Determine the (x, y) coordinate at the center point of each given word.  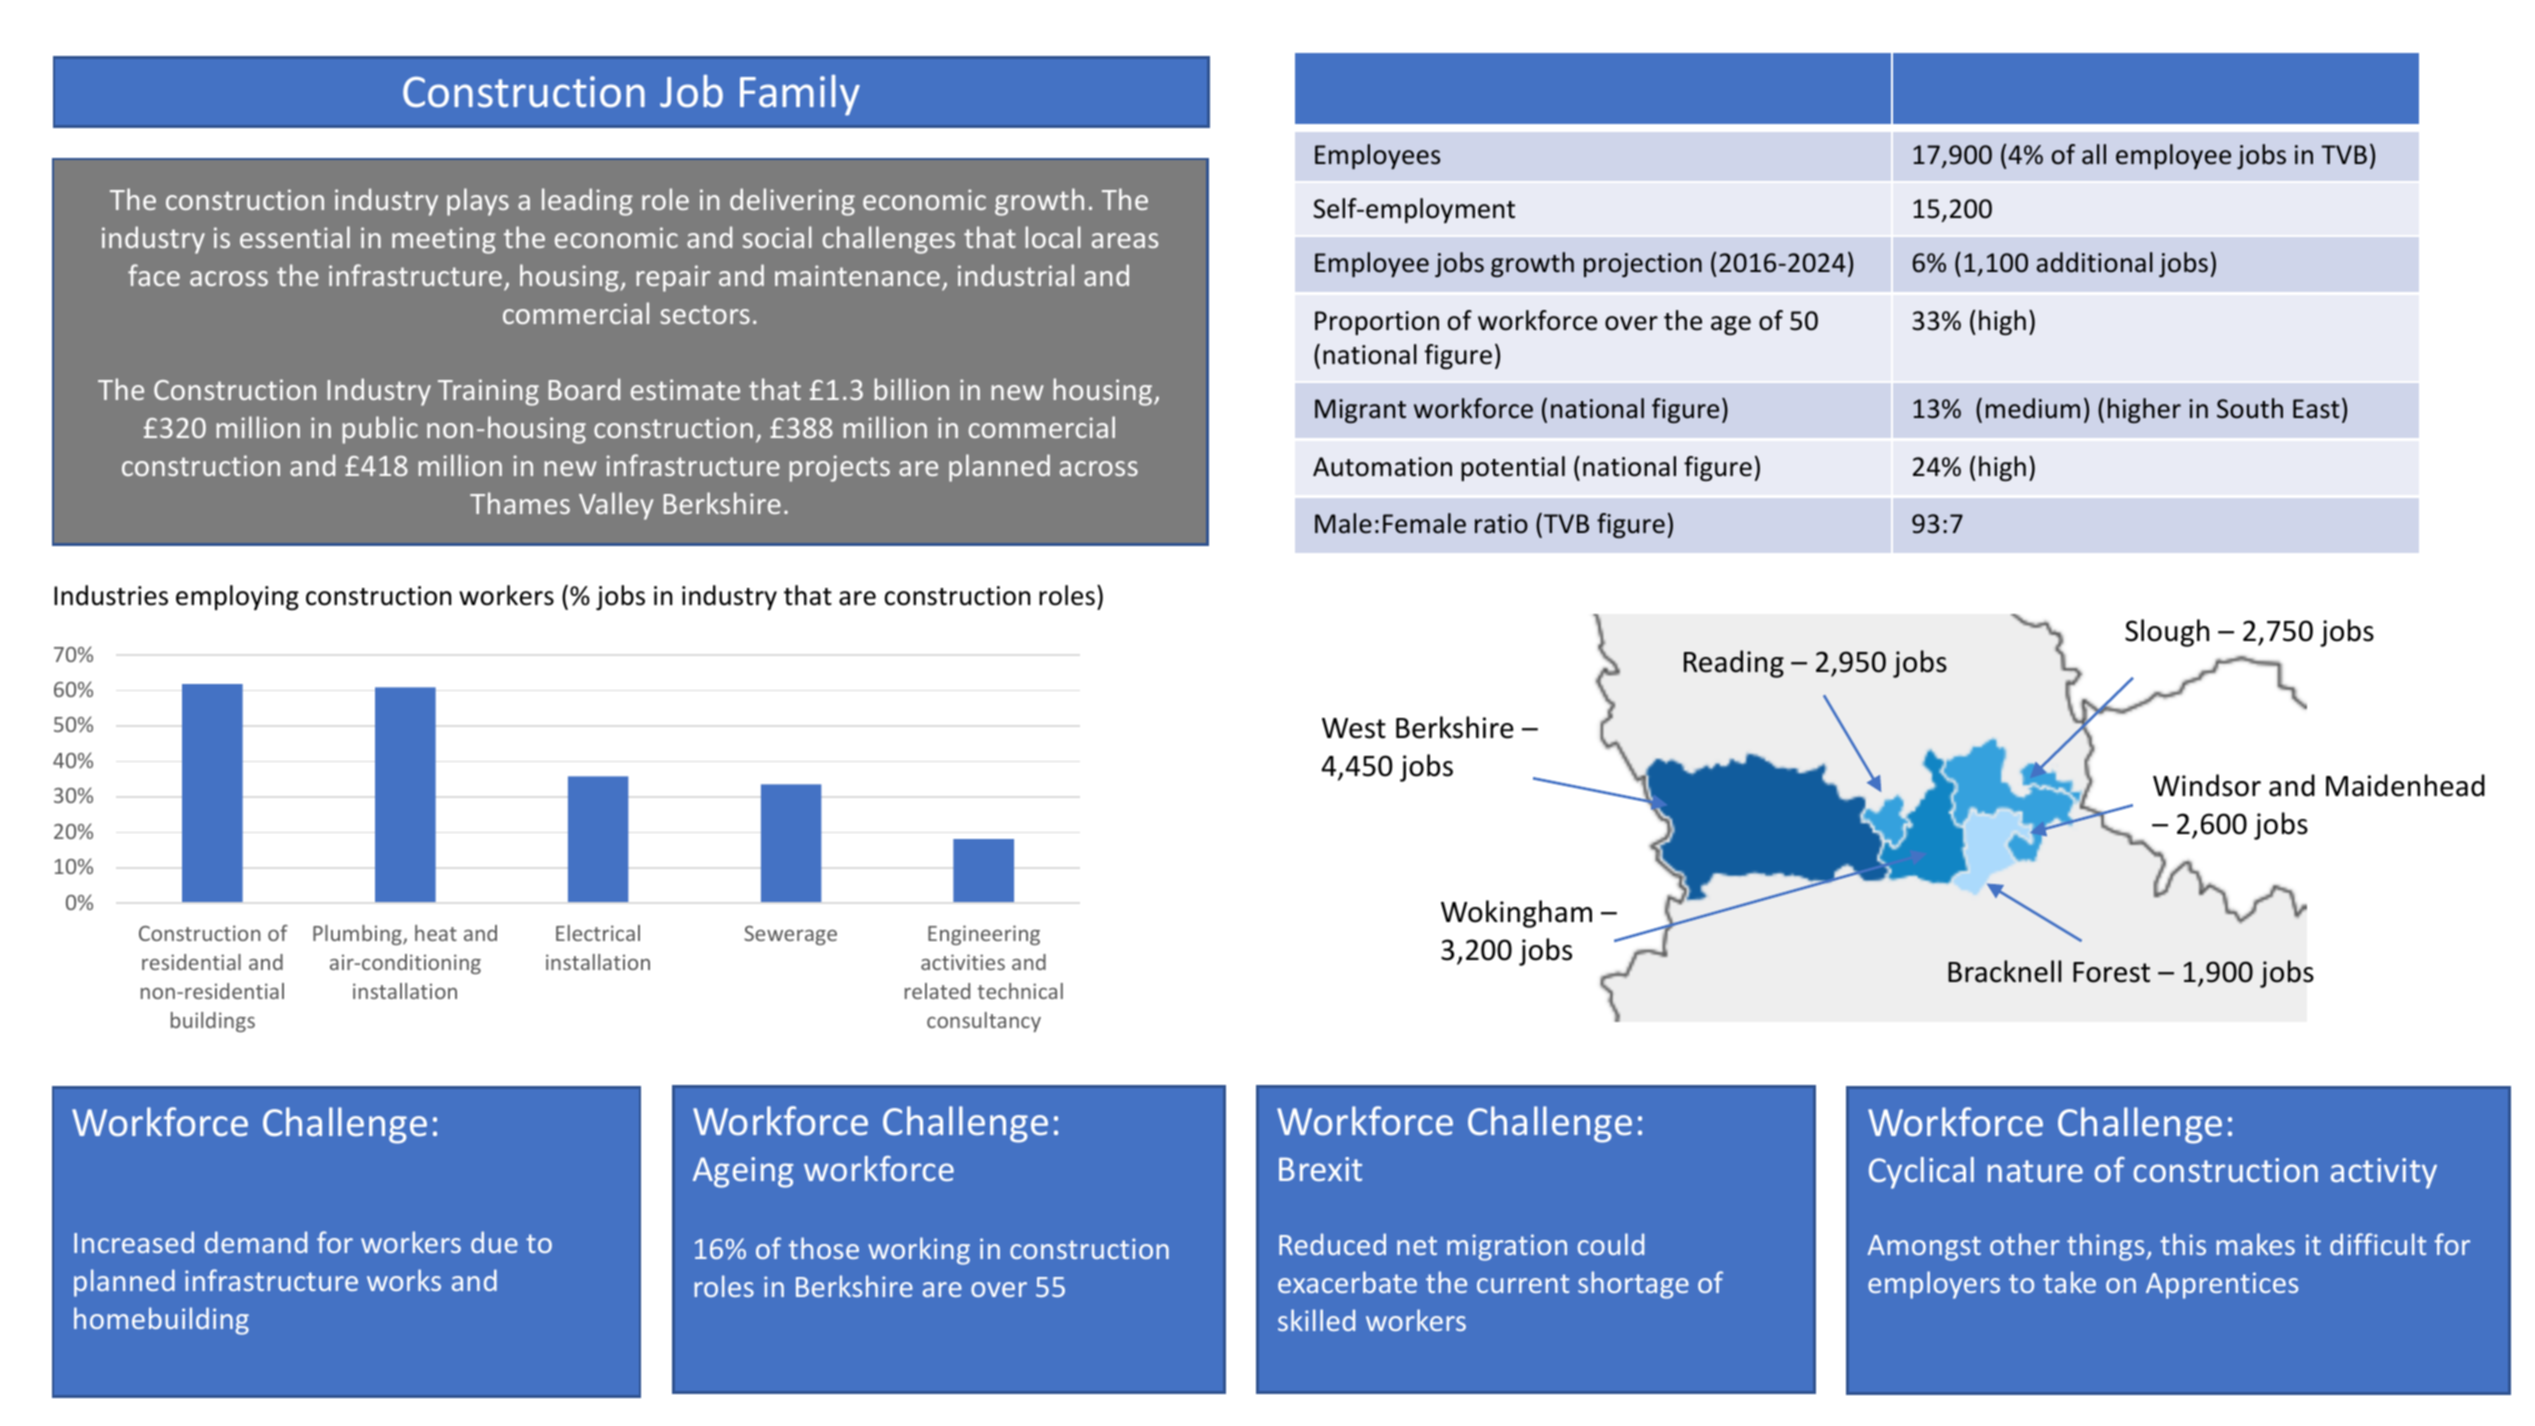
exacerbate (1347, 1282)
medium (2033, 408)
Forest (2111, 972)
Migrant (1360, 411)
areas (1125, 240)
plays (478, 202)
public (380, 430)
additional (2095, 262)
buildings (213, 1022)
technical (1020, 991)
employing (237, 597)
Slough (2167, 633)
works (404, 1280)
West (1354, 728)
